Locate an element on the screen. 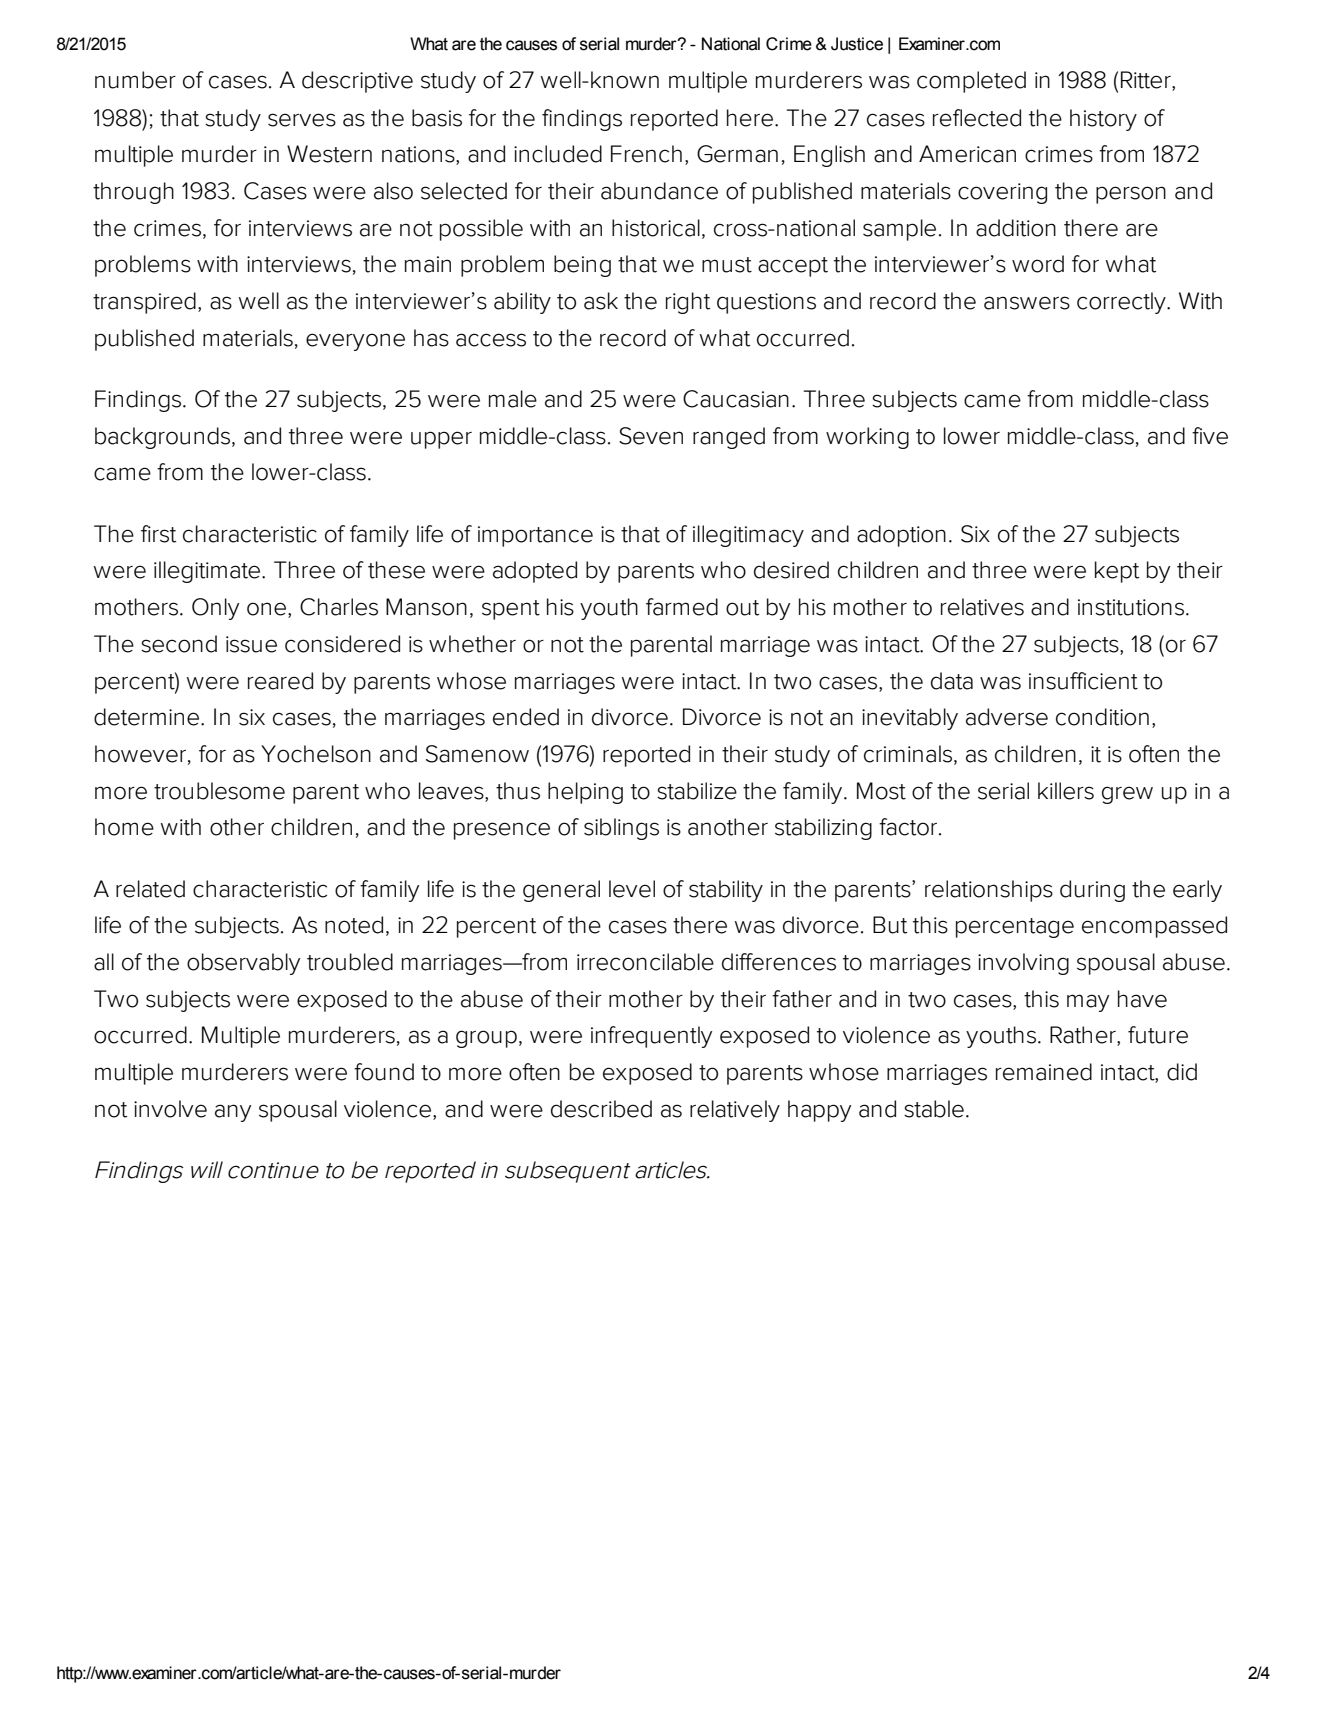 Image resolution: width=1326 pixels, height=1716 pixels. Ritter is located at coordinates (1147, 81).
